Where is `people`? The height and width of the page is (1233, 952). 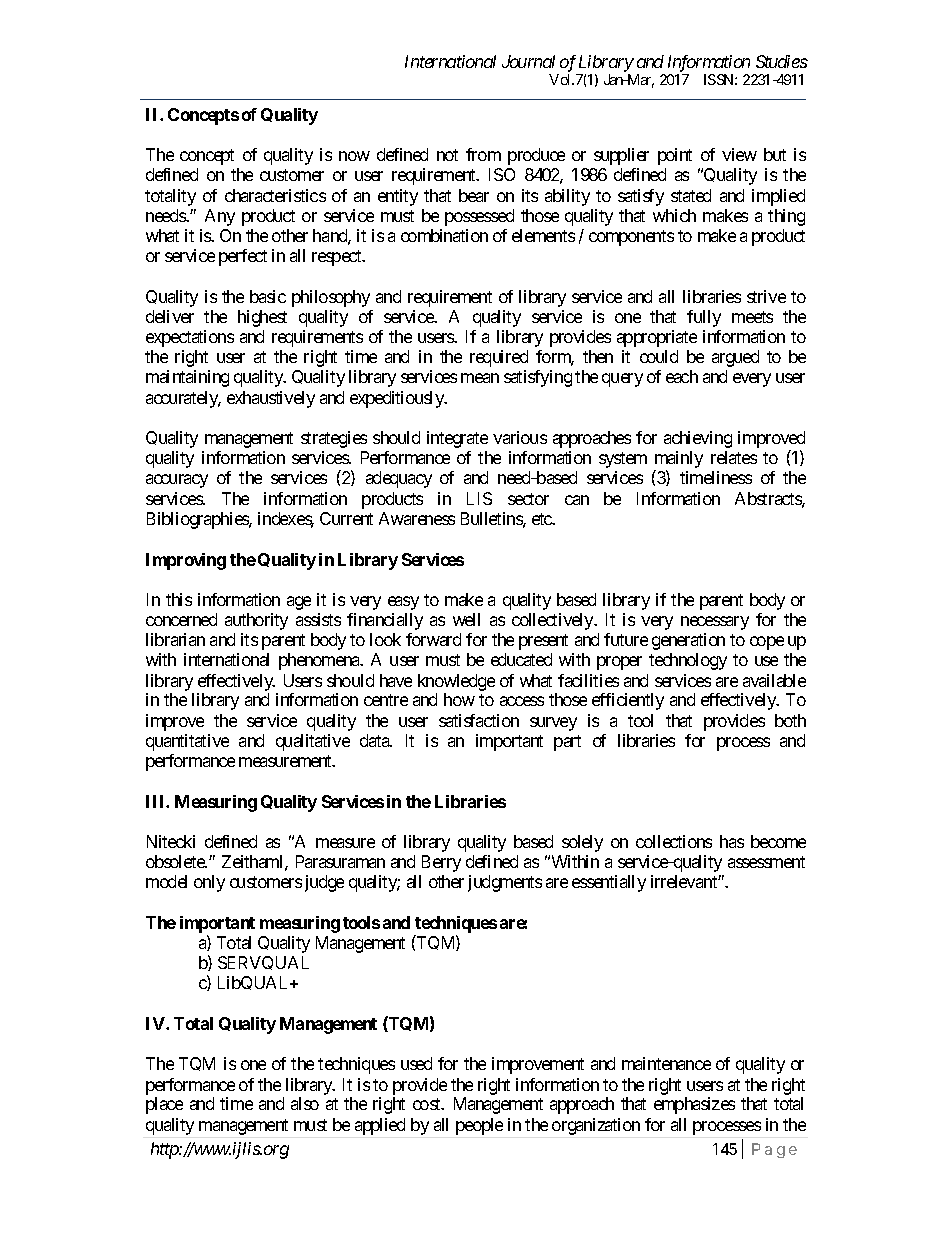
people is located at coordinates (479, 1126).
